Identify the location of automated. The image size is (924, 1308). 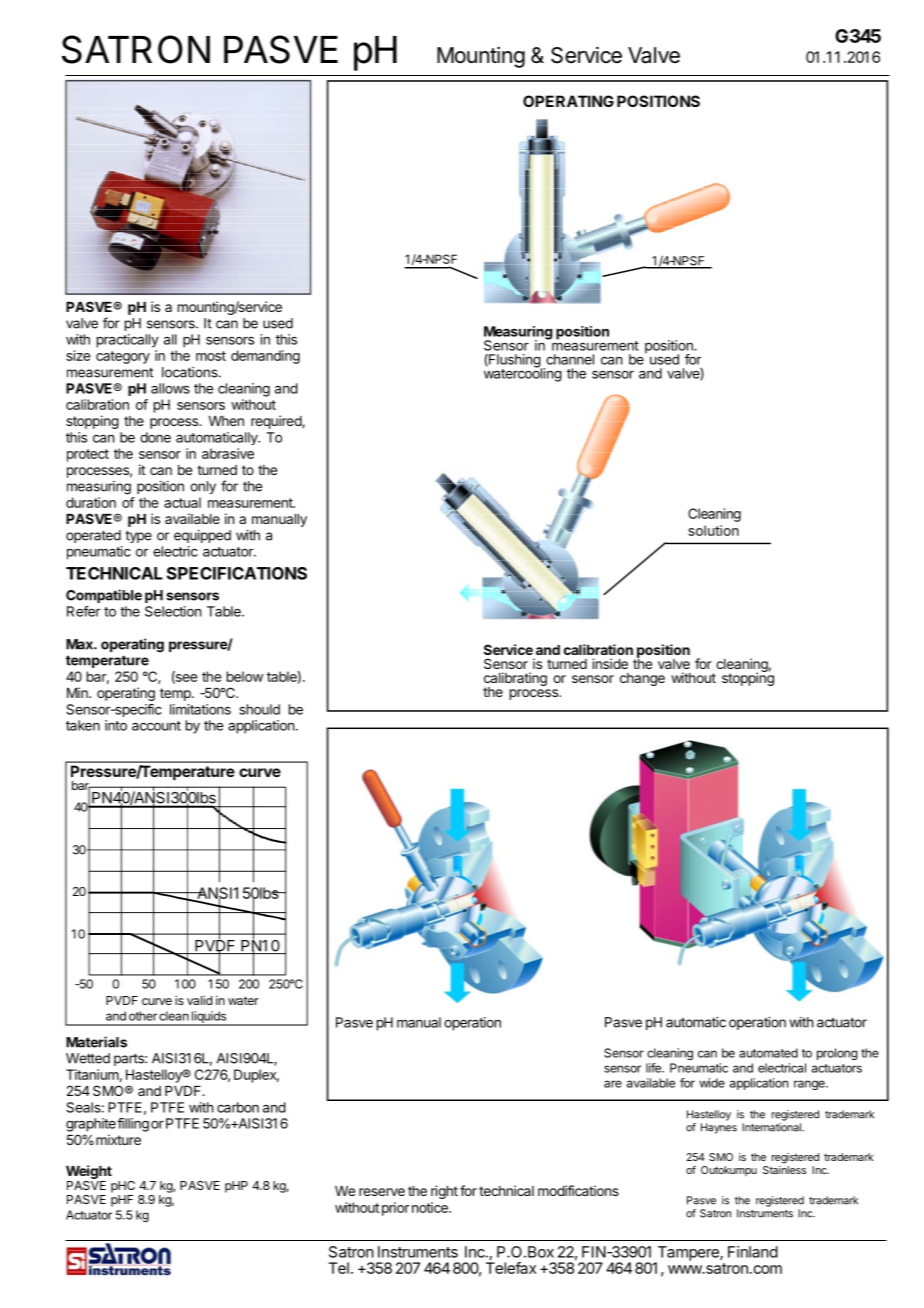
(768, 1053).
